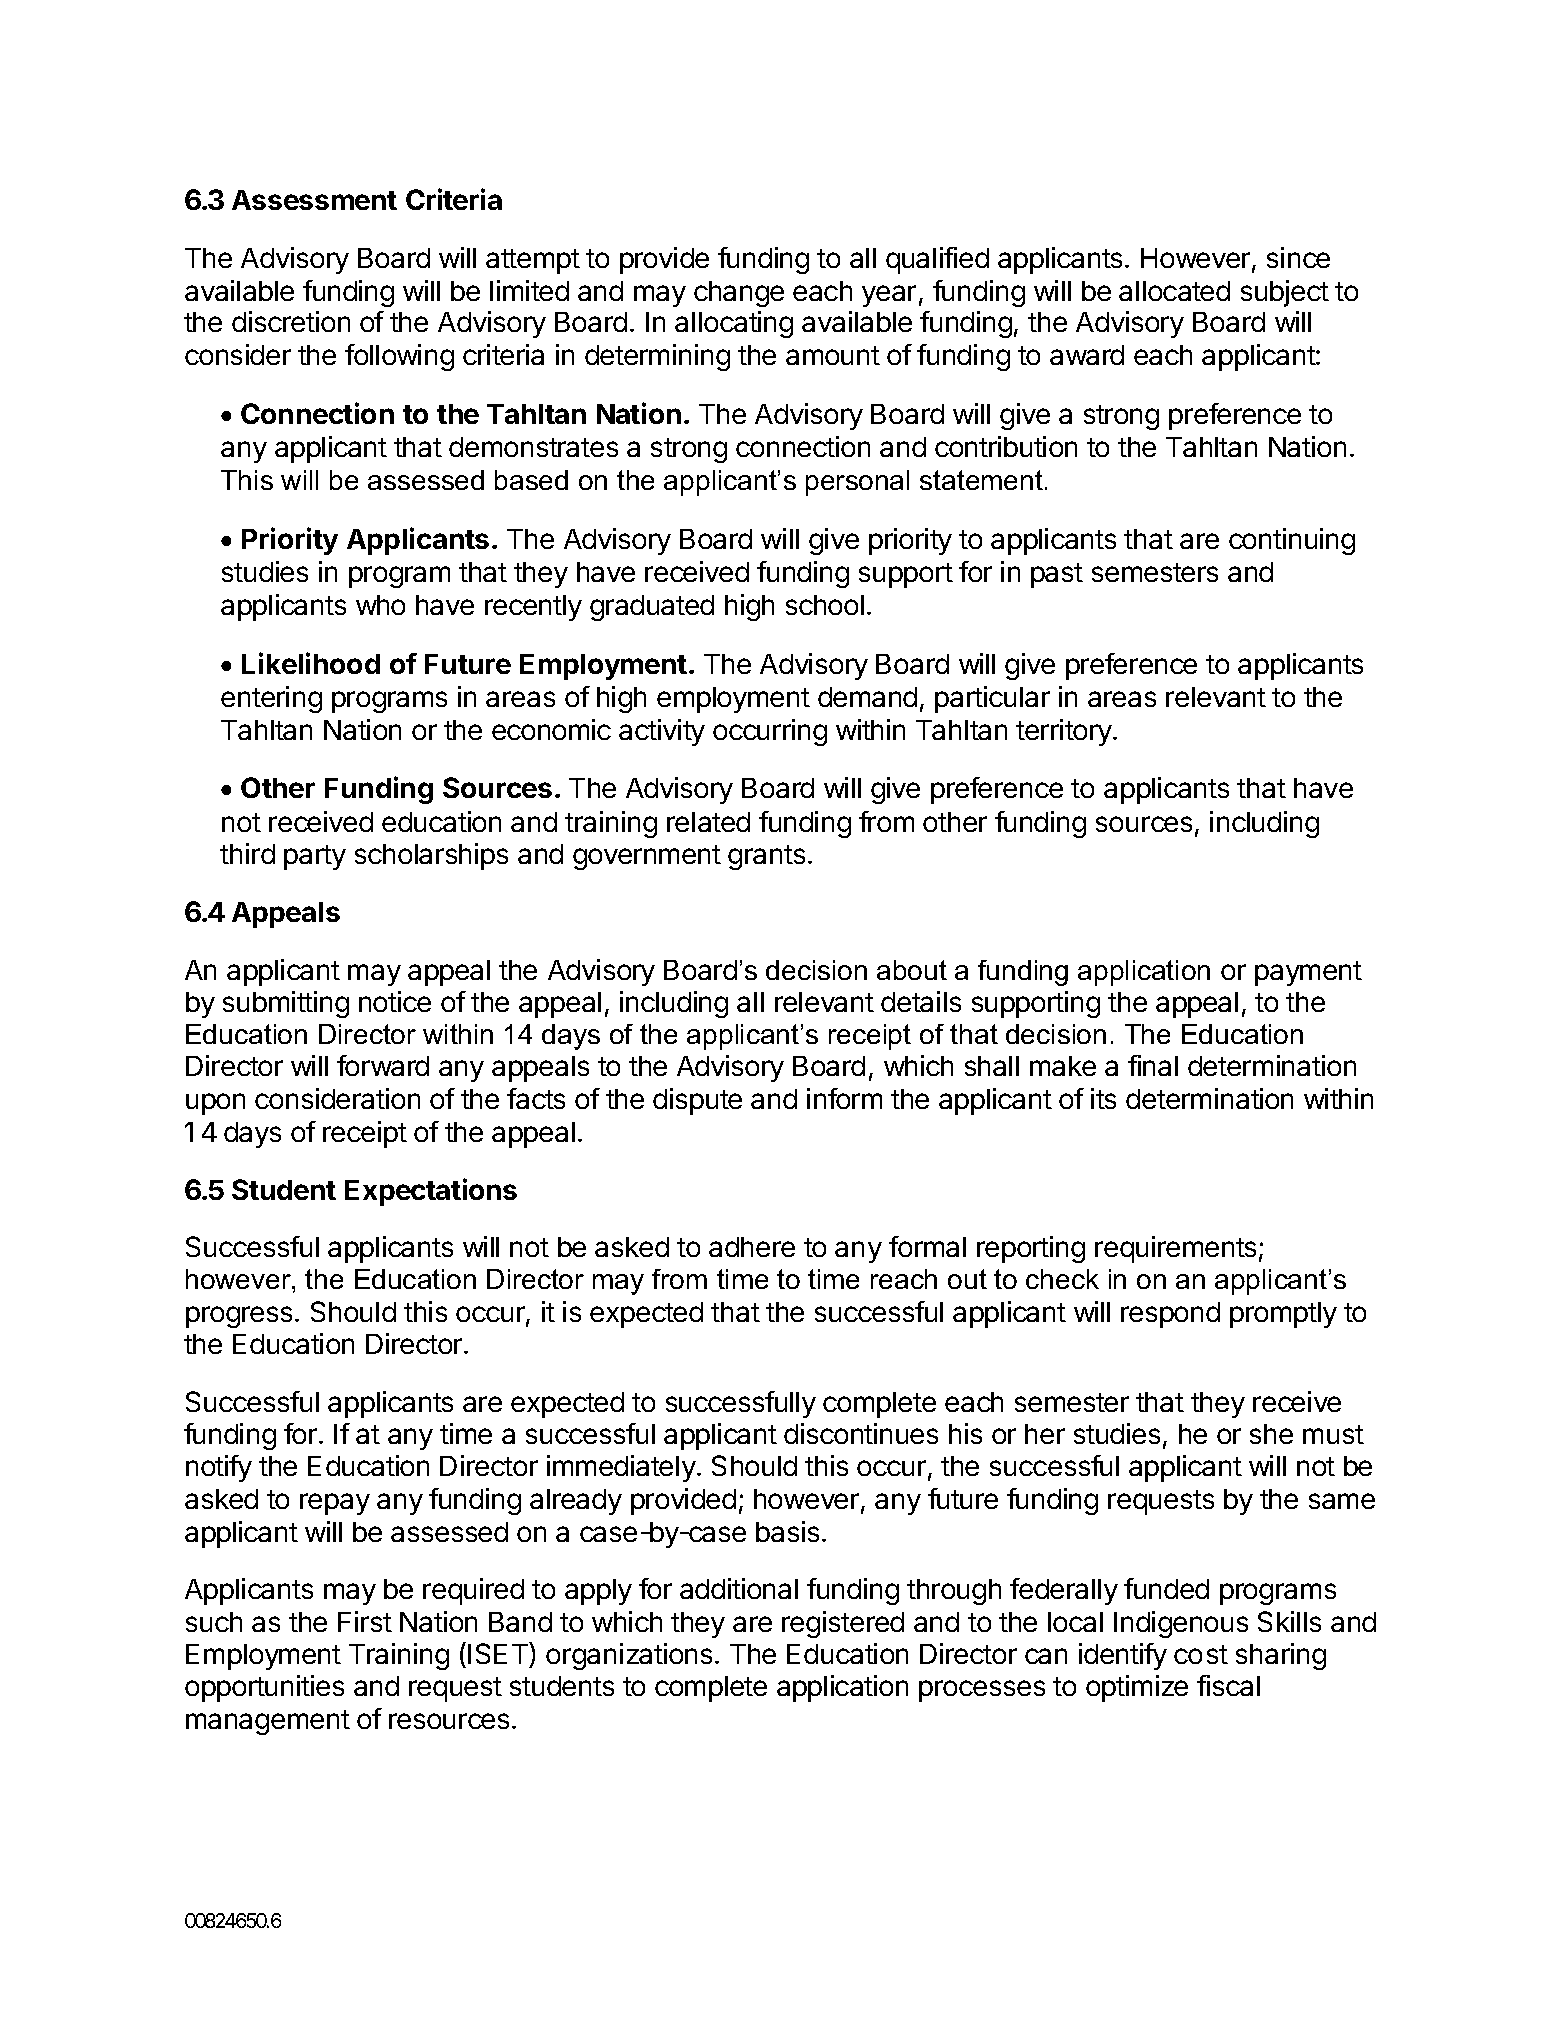  I want to click on allocated, so click(1174, 291).
